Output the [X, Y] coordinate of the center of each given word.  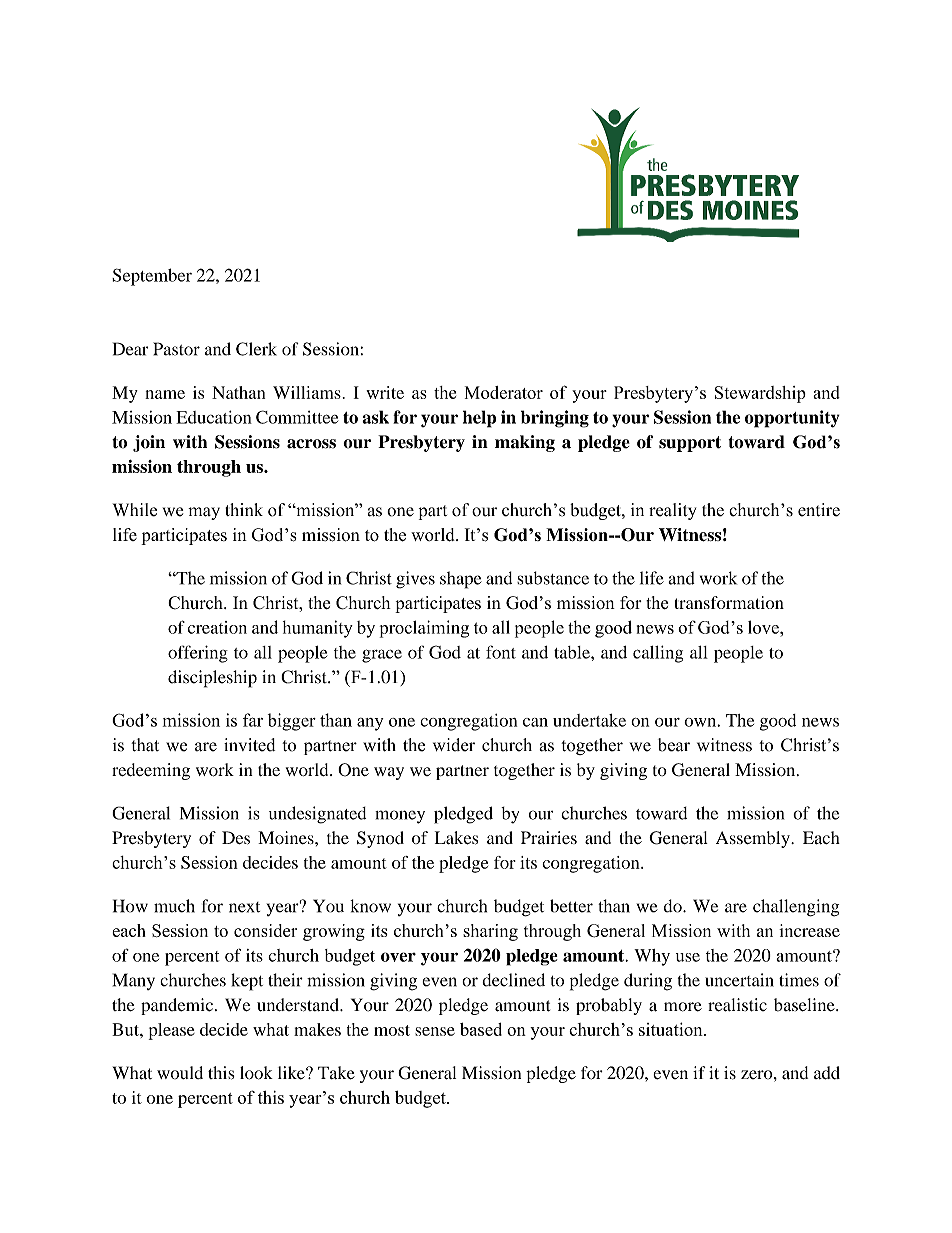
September [152, 277]
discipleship [212, 679]
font [501, 652]
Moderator [504, 392]
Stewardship [760, 394]
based [481, 1029]
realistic [737, 1005]
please [172, 1031]
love [764, 627]
